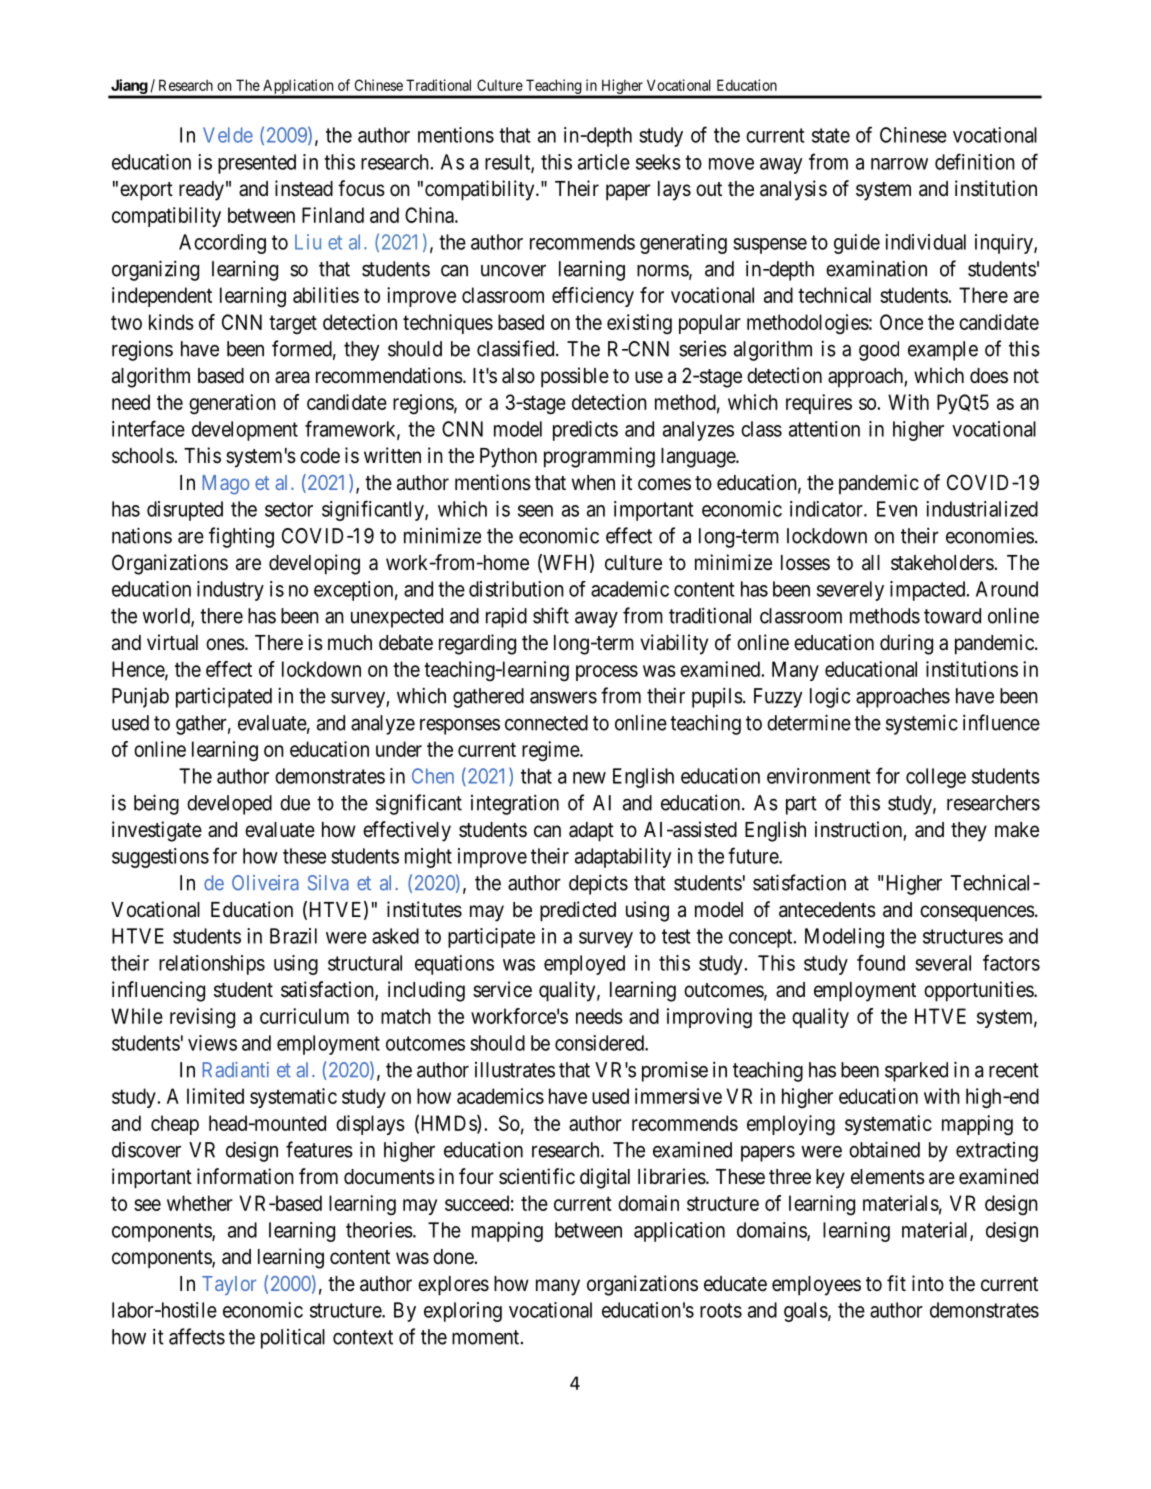  I want to click on fighting, so click(241, 537).
